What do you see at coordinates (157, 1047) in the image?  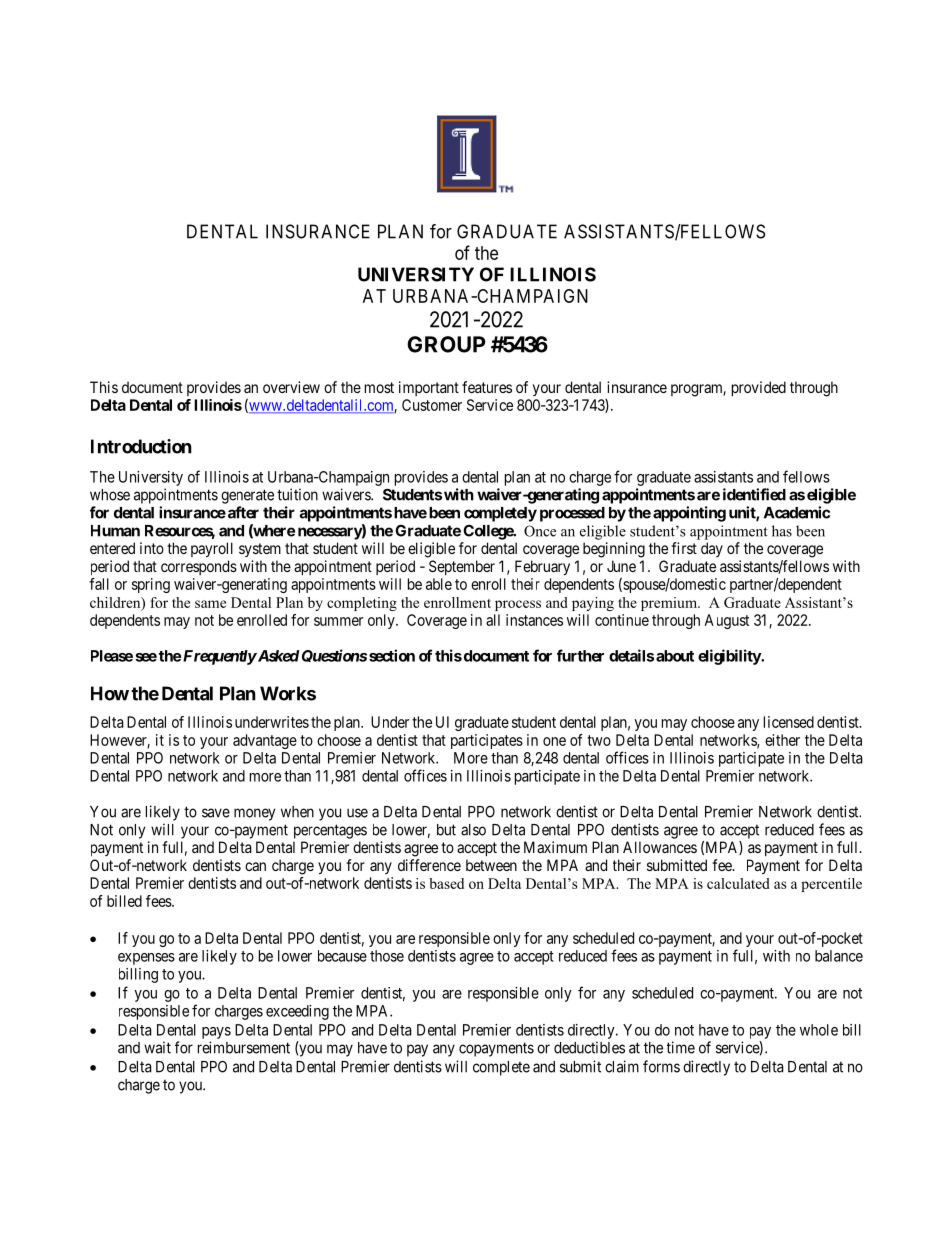 I see `wait` at bounding box center [157, 1047].
